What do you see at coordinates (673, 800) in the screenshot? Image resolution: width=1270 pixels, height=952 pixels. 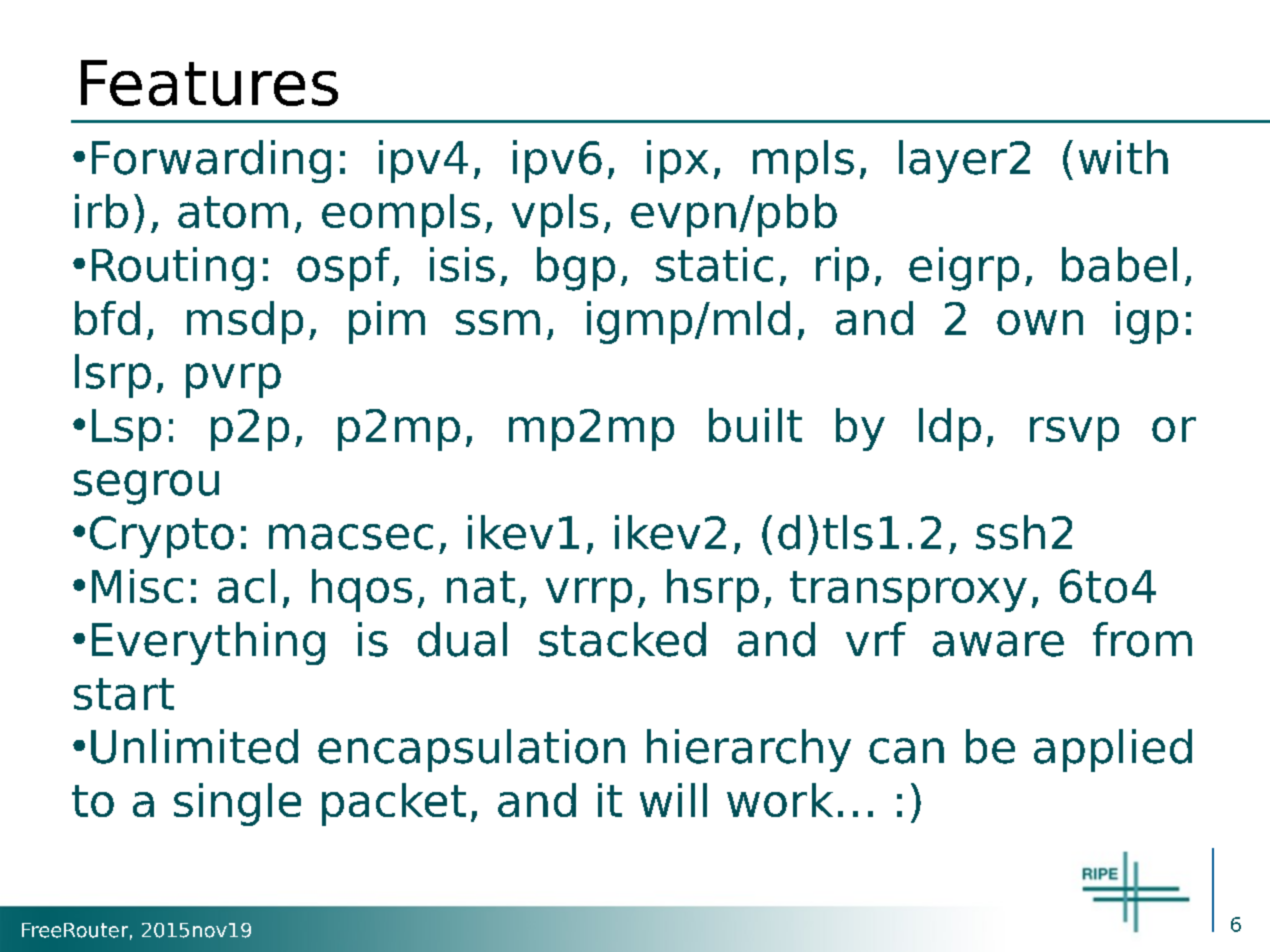 I see `will` at bounding box center [673, 800].
